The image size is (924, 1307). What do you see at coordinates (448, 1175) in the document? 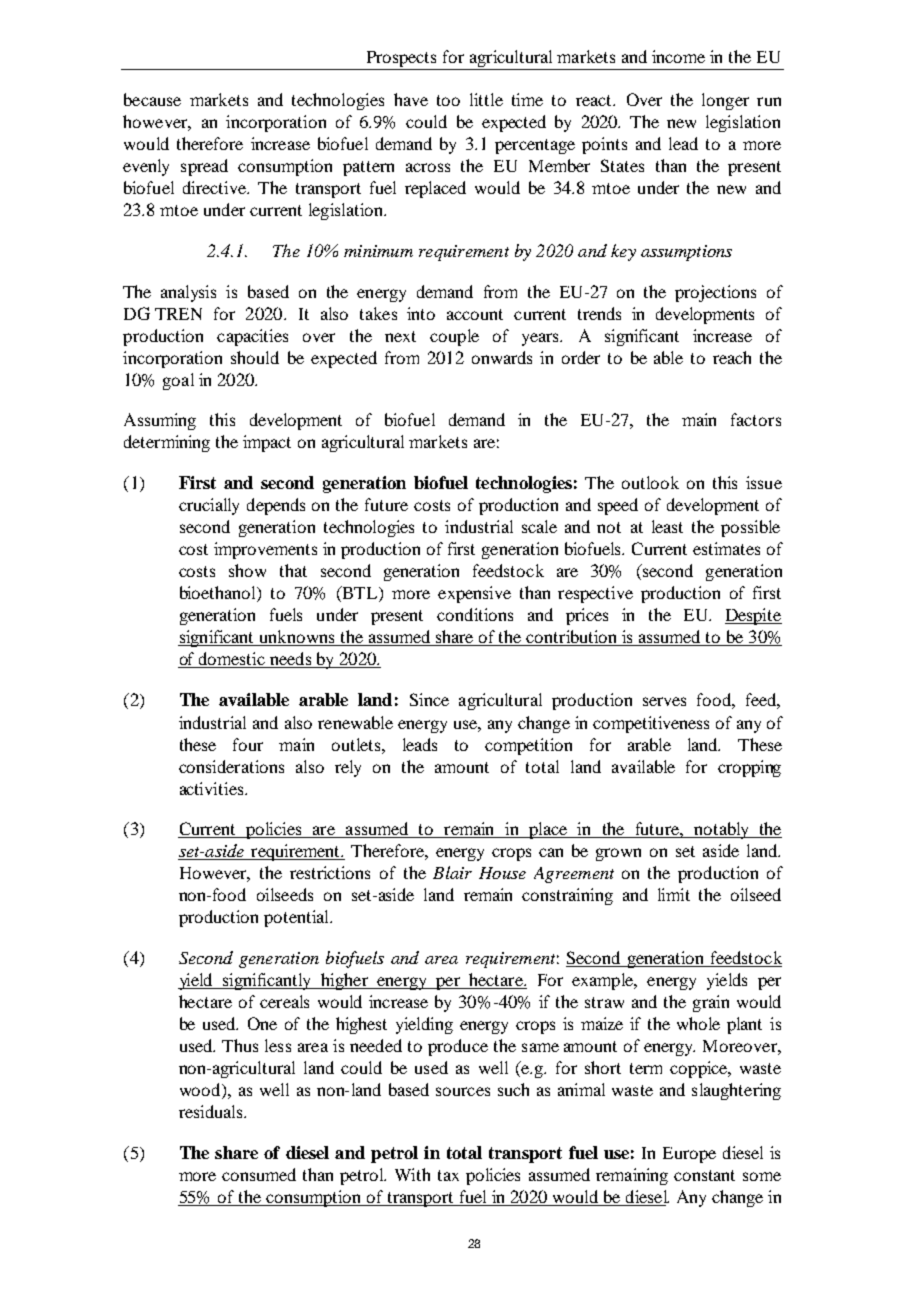
I see `tax` at bounding box center [448, 1175].
